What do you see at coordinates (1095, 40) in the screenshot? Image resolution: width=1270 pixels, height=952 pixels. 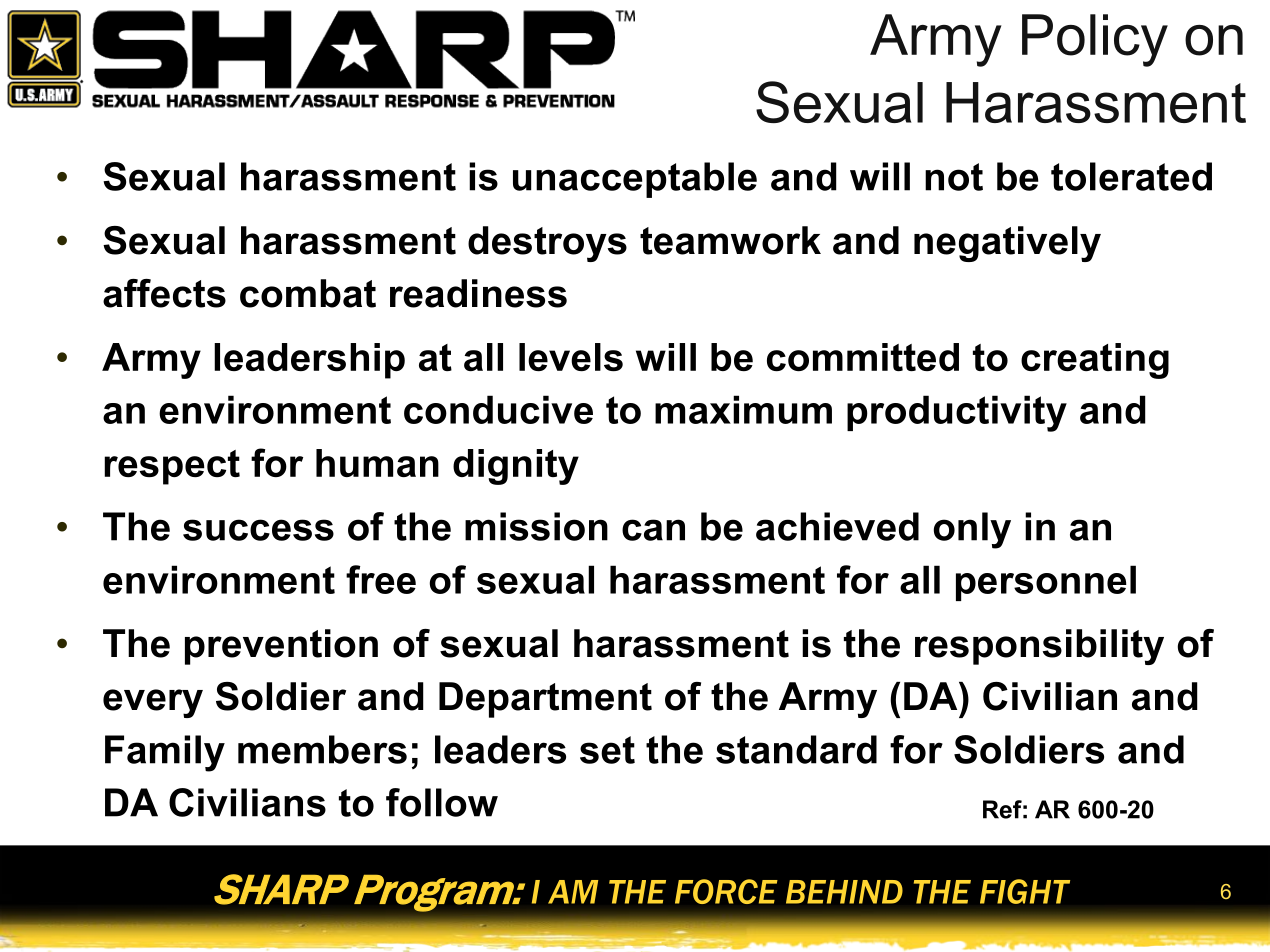 I see `Policy` at bounding box center [1095, 40].
